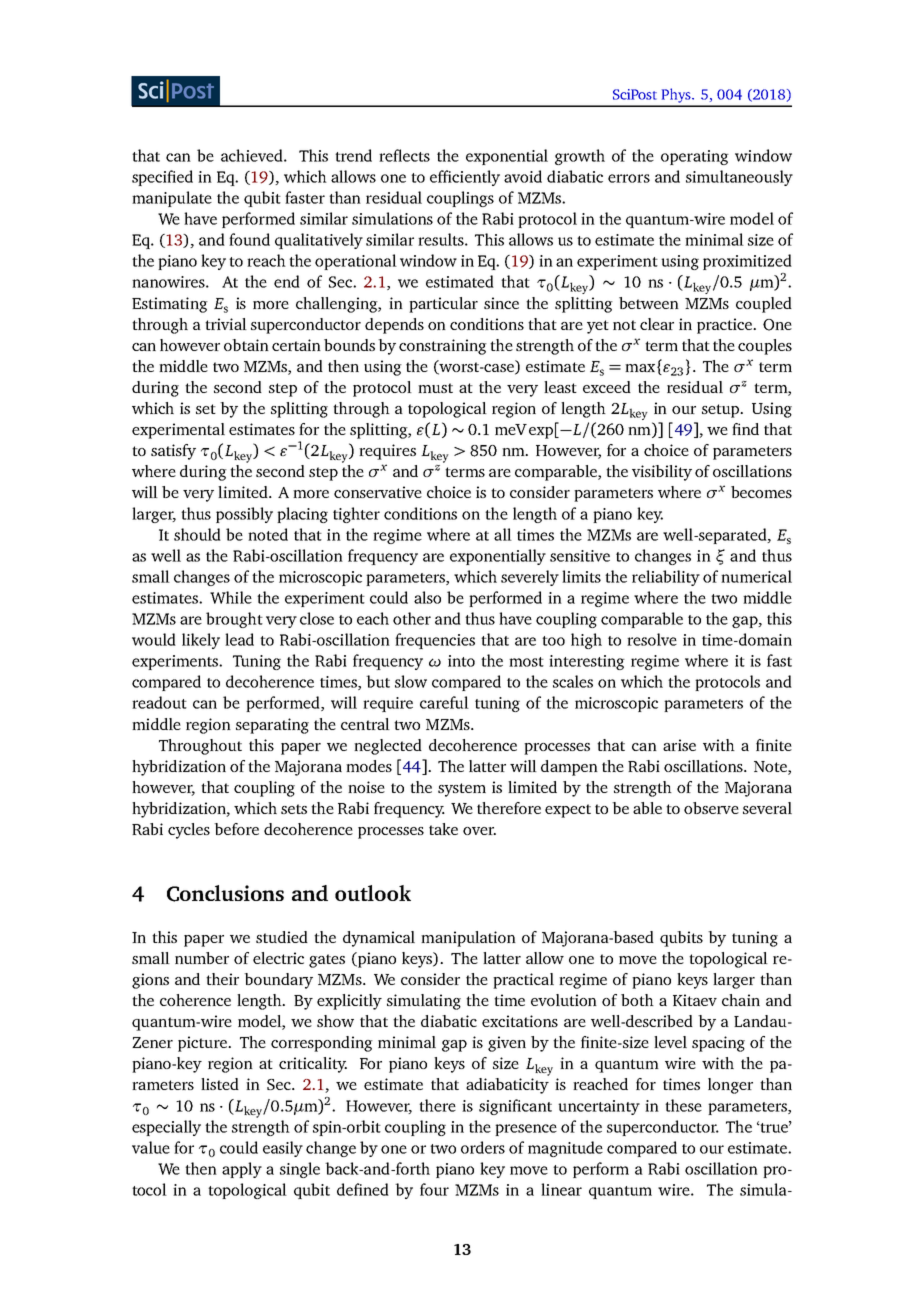 The width and height of the screenshot is (924, 1308). Describe the element at coordinates (465, 178) in the screenshot. I see `efficiently` at that location.
